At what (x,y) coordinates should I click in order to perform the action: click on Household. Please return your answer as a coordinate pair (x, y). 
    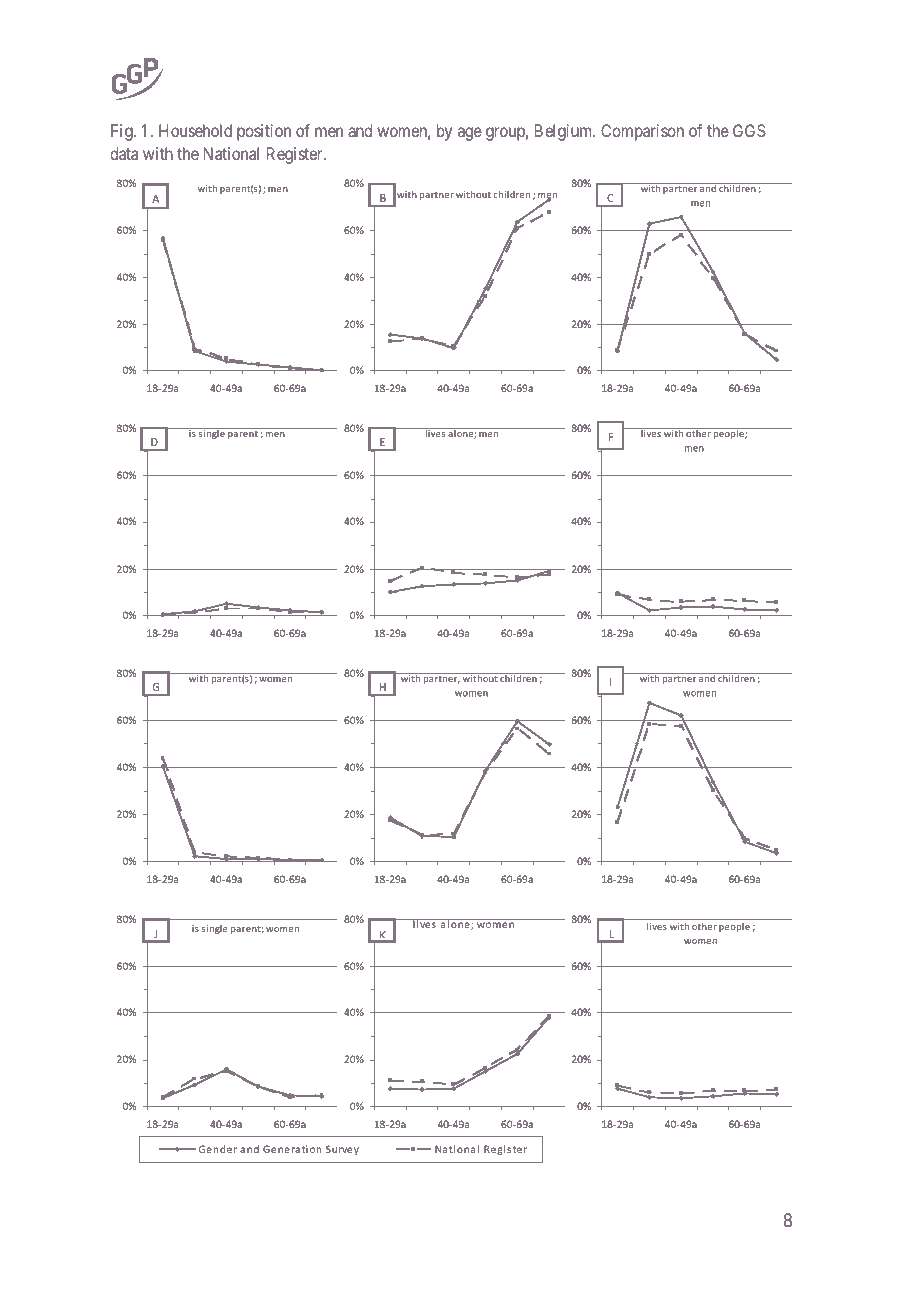
    Looking at the image, I should click on (195, 130).
